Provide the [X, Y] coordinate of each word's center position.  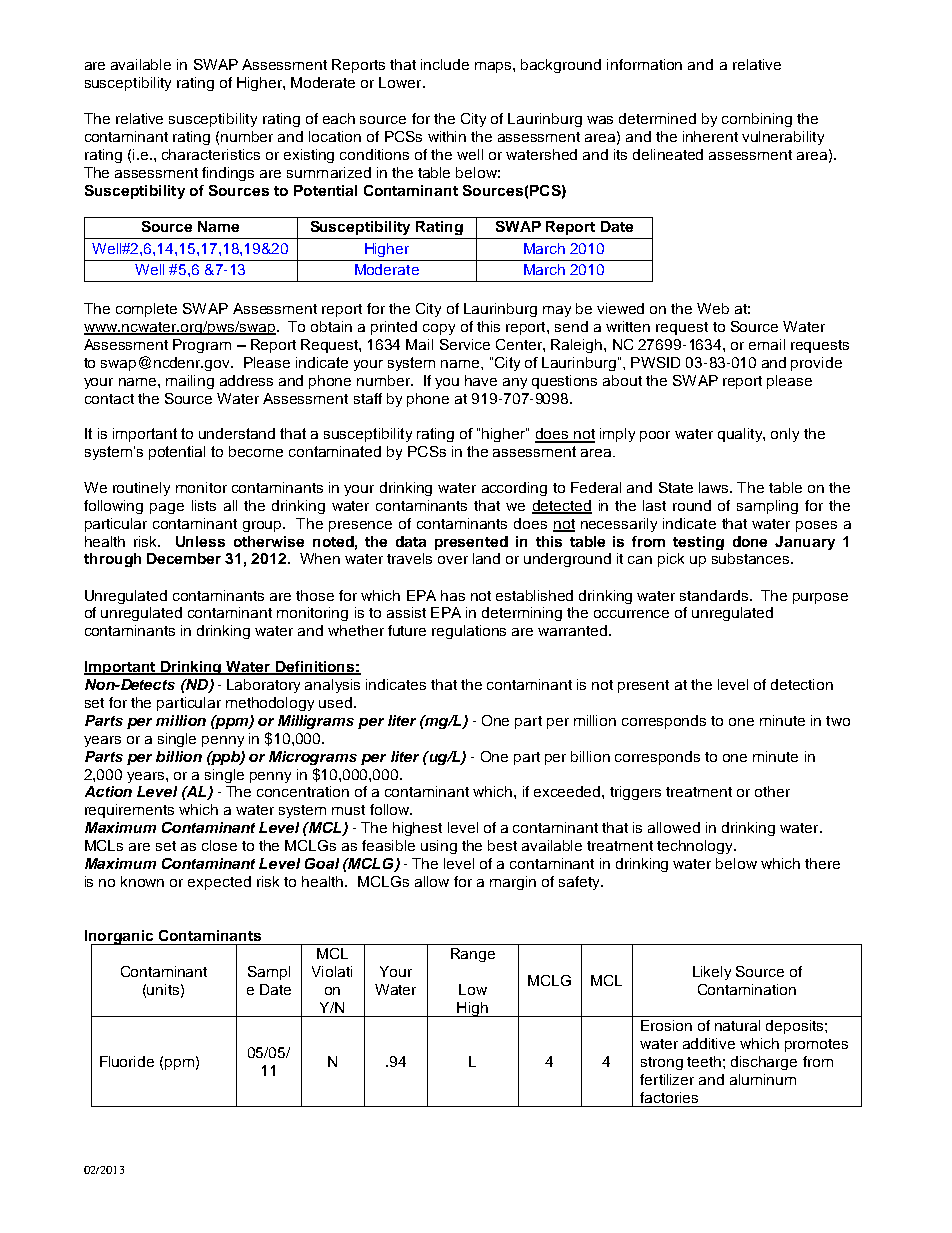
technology [696, 847]
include [445, 64]
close [219, 845]
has [453, 595]
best [502, 845]
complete [146, 310]
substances [752, 558]
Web [713, 308]
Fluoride [127, 1061]
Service [465, 344]
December [184, 558]
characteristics [211, 154]
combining [757, 120]
